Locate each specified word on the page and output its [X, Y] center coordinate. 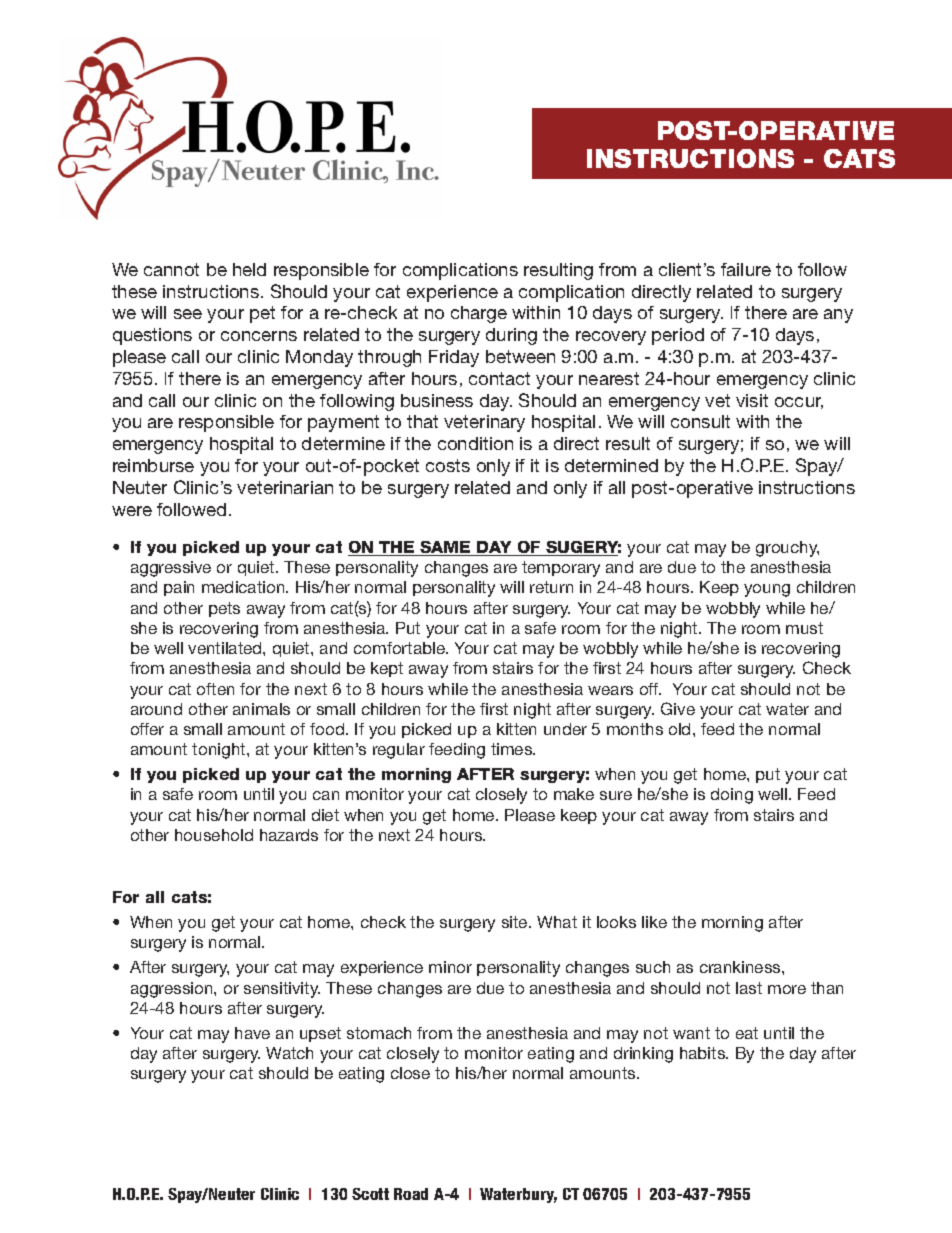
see [188, 314]
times [513, 749]
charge [479, 314]
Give [678, 708]
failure [746, 269]
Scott [370, 1194]
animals [261, 709]
